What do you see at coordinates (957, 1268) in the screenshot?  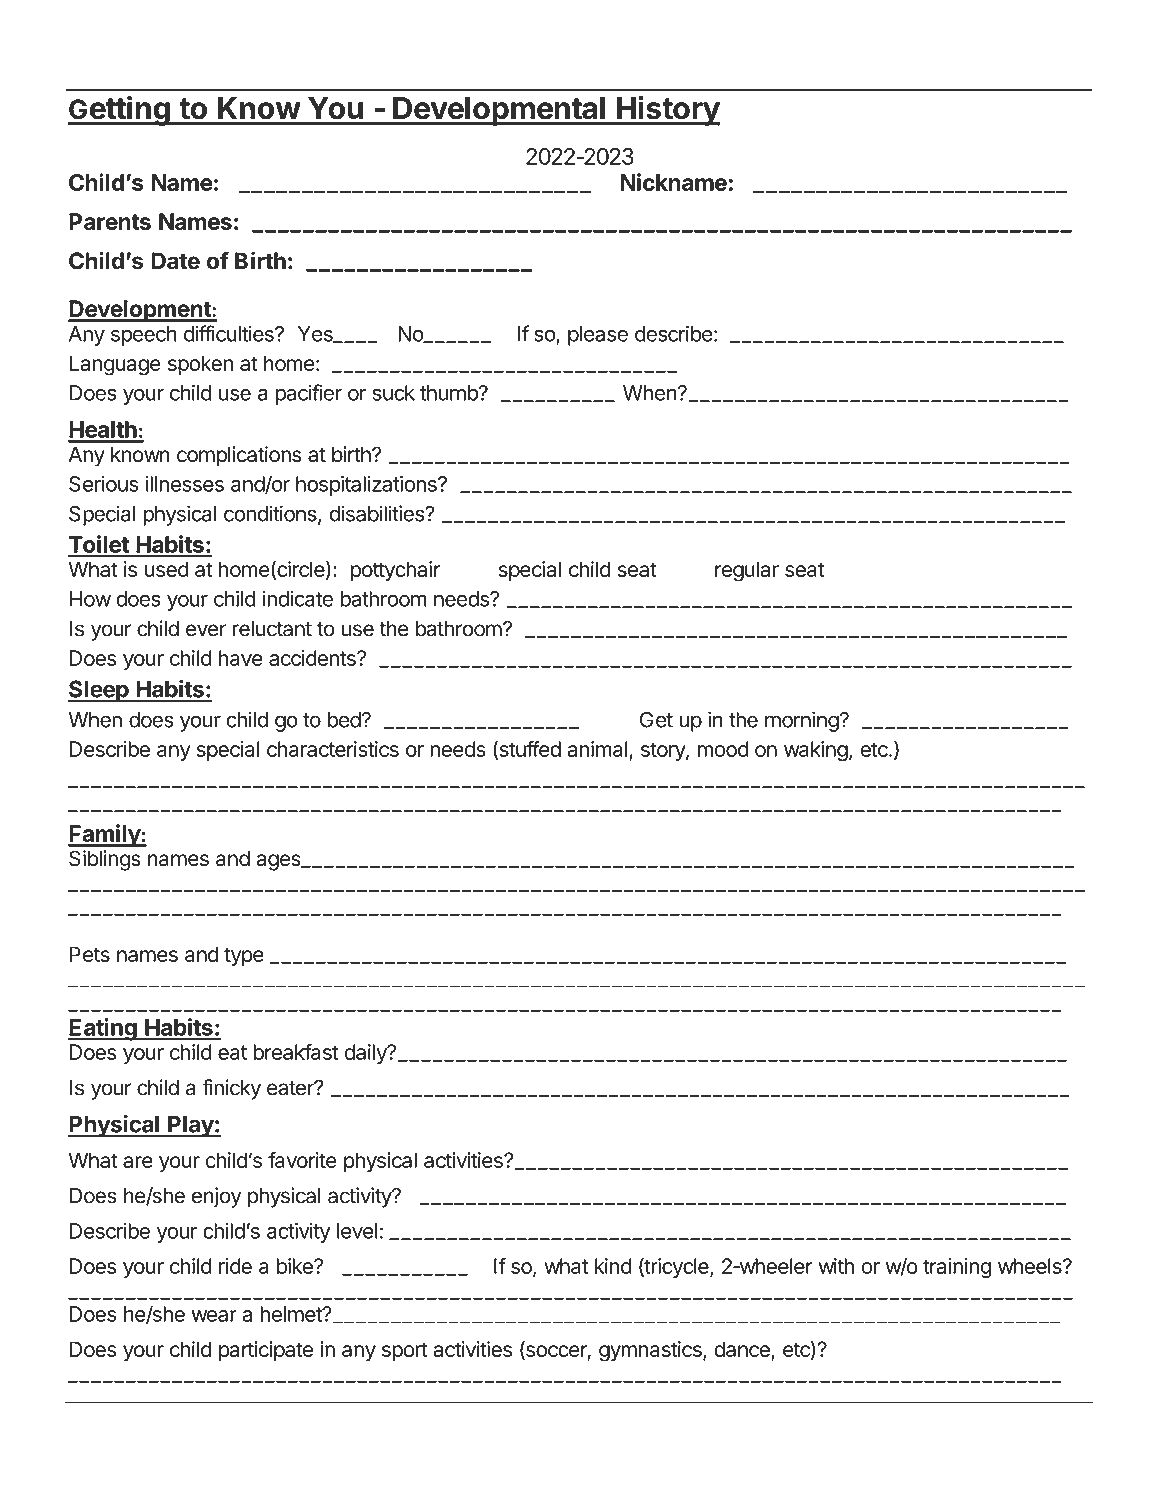 I see `training` at bounding box center [957, 1268].
